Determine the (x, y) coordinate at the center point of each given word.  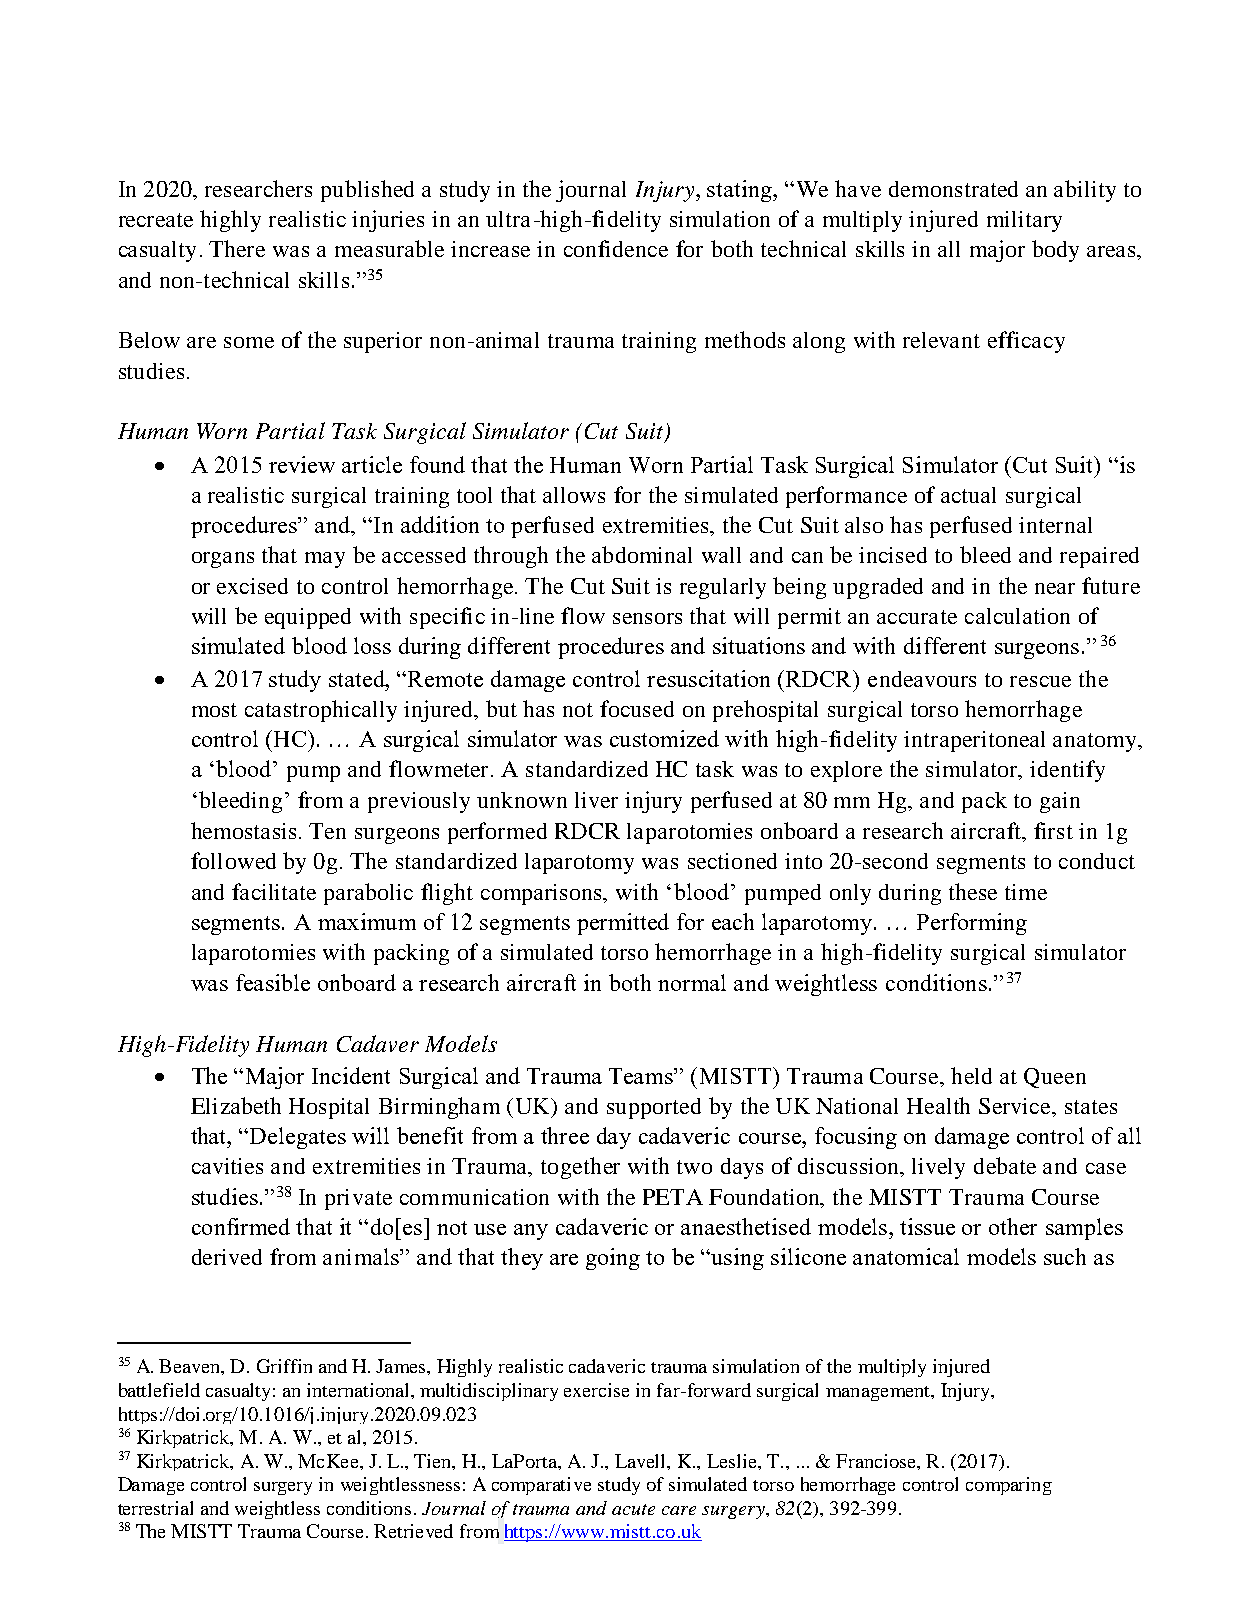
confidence (616, 248)
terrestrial (155, 1508)
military (1024, 221)
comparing (1009, 1486)
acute (633, 1509)
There (237, 248)
